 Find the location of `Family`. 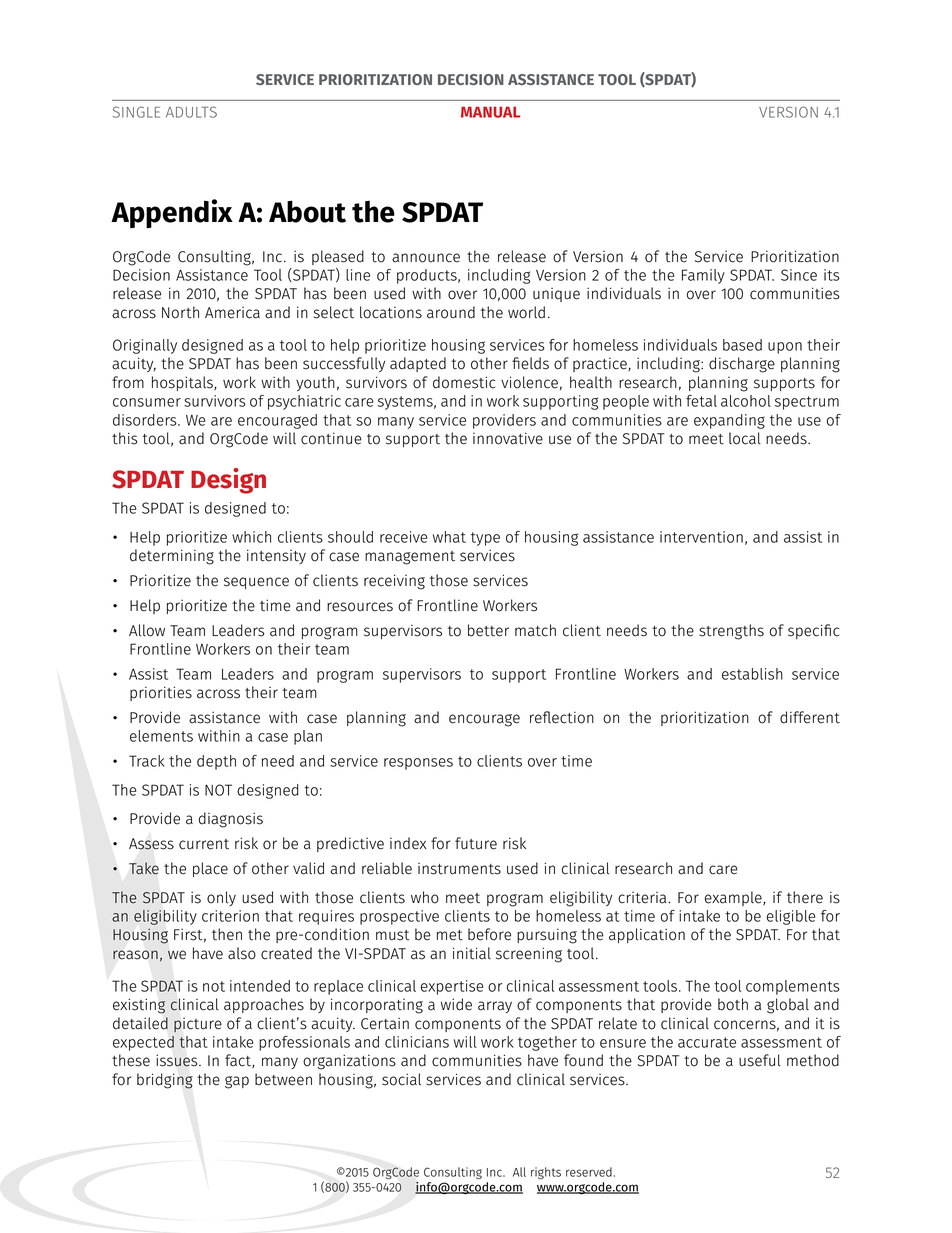

Family is located at coordinates (703, 276).
